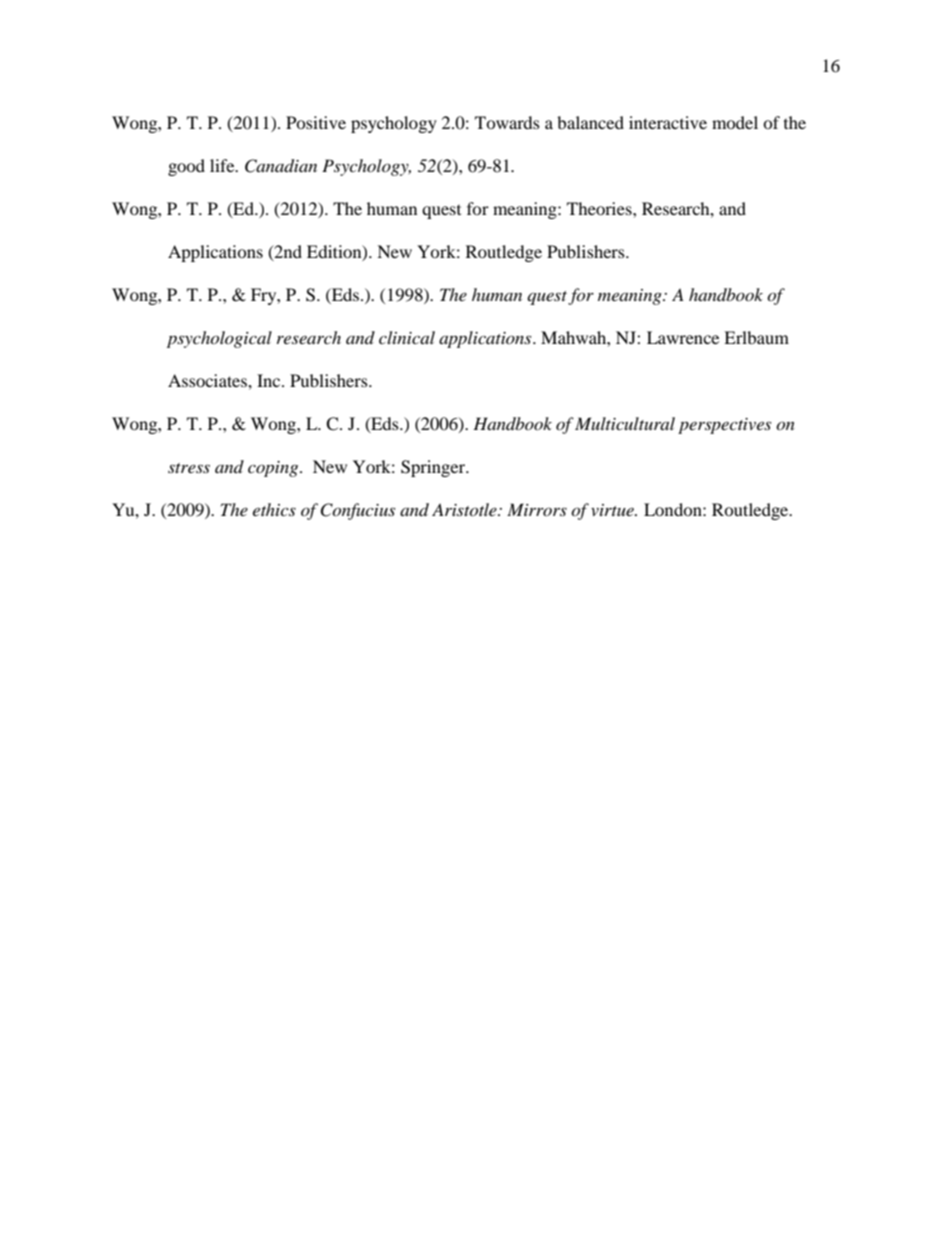  Describe the element at coordinates (613, 510) in the image. I see `virtue` at that location.
